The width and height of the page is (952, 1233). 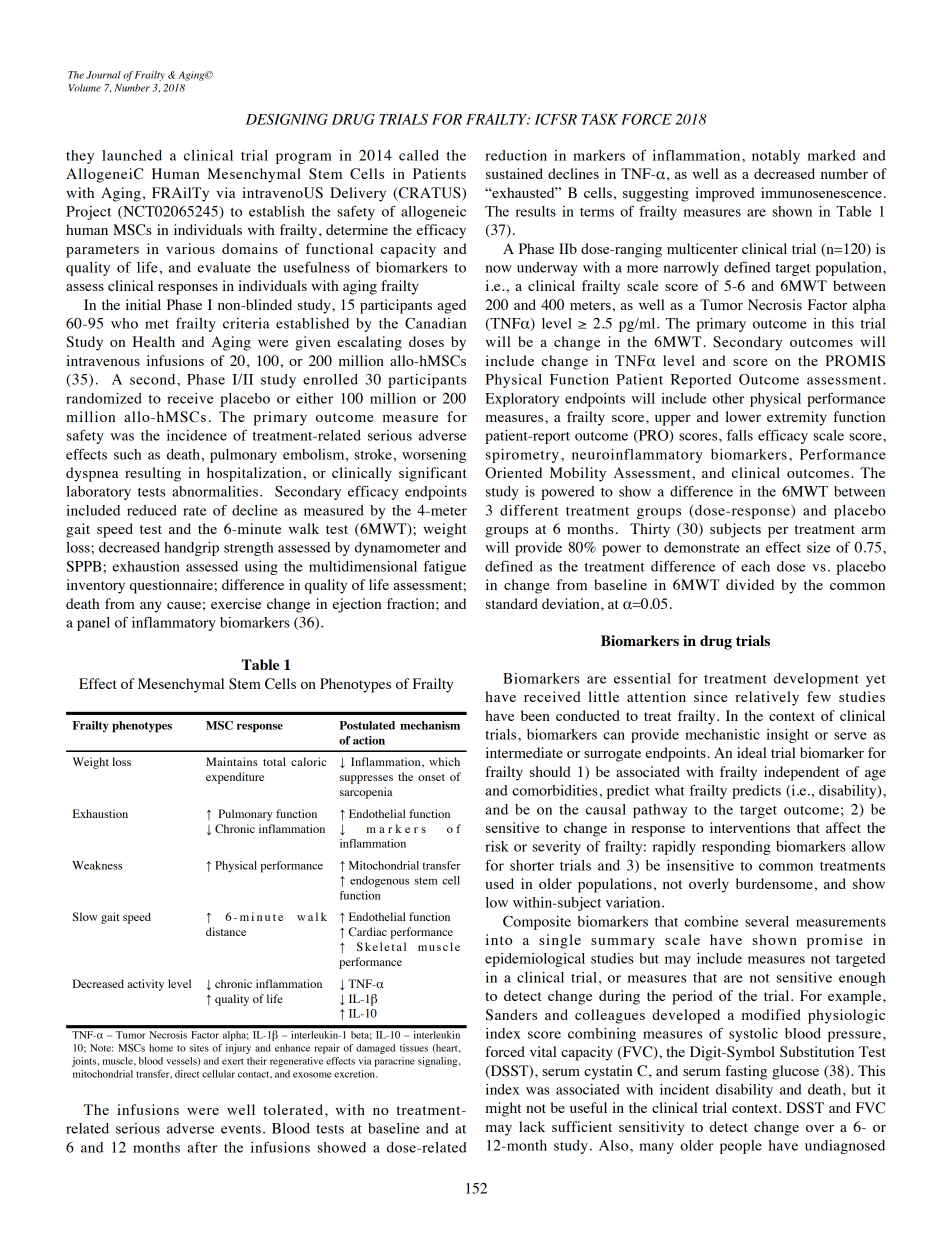 I want to click on after, so click(x=202, y=1147).
